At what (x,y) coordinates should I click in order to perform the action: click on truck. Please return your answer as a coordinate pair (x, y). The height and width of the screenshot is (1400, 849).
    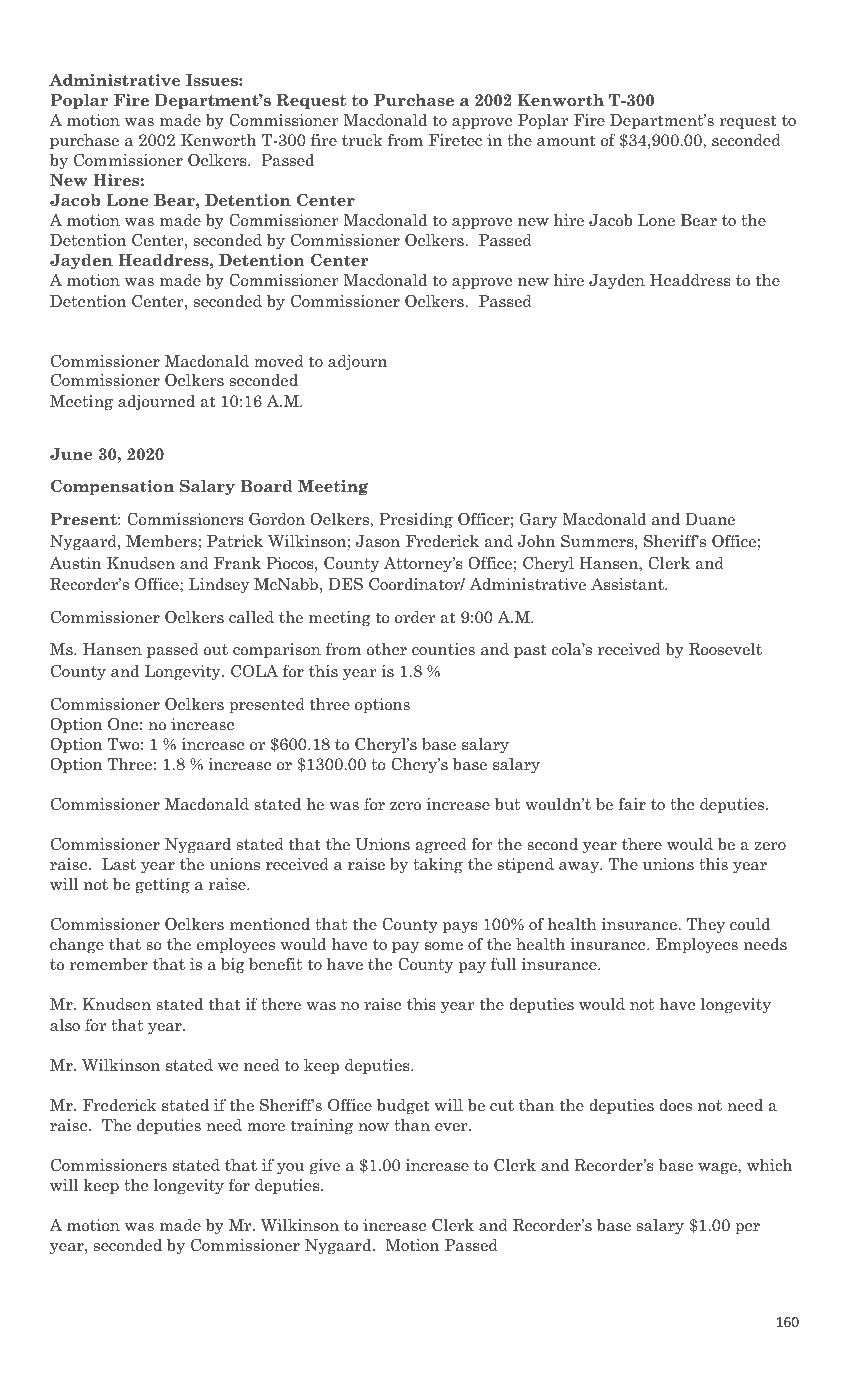
    Looking at the image, I should click on (362, 140).
